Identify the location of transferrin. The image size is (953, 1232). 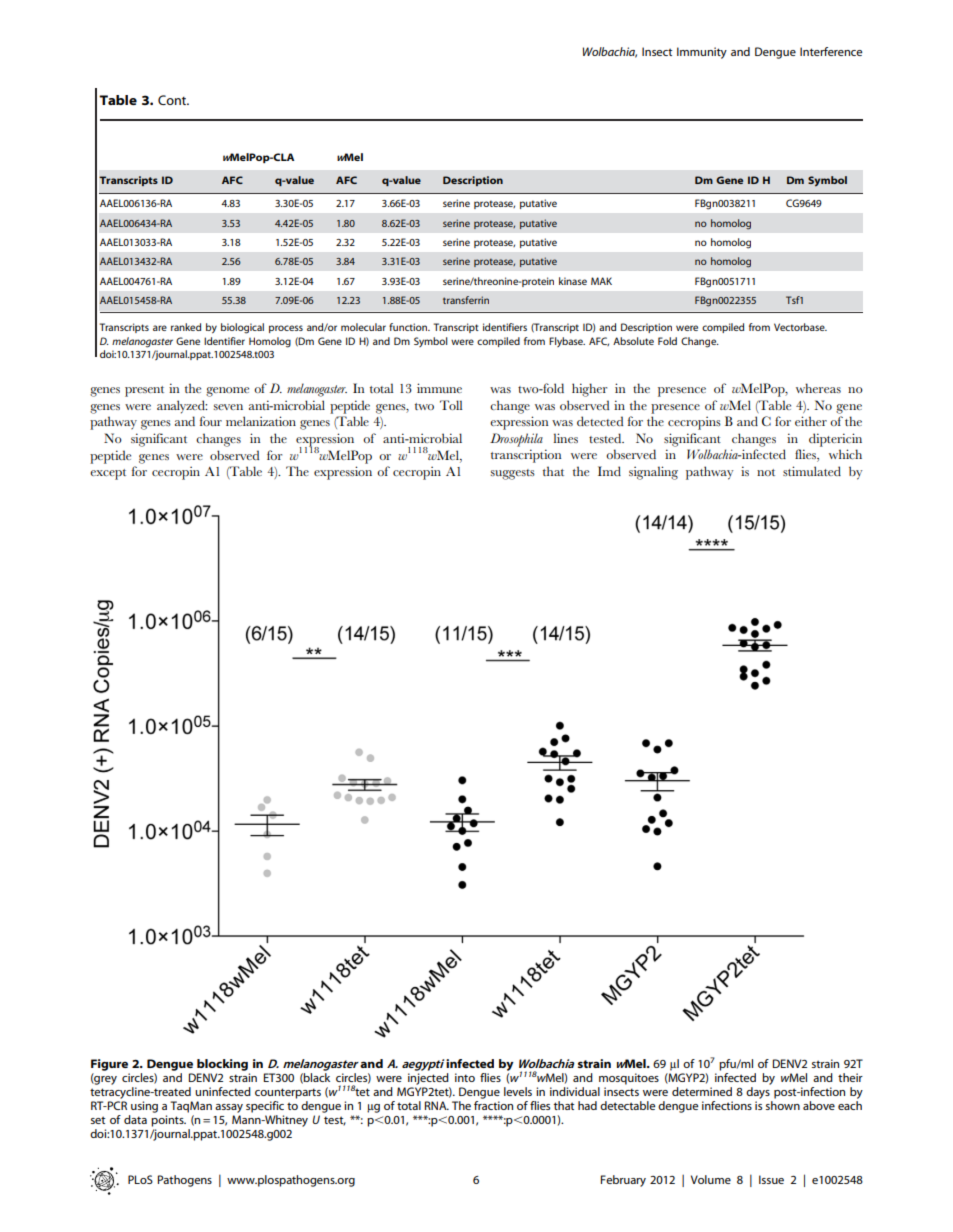
(466, 300).
